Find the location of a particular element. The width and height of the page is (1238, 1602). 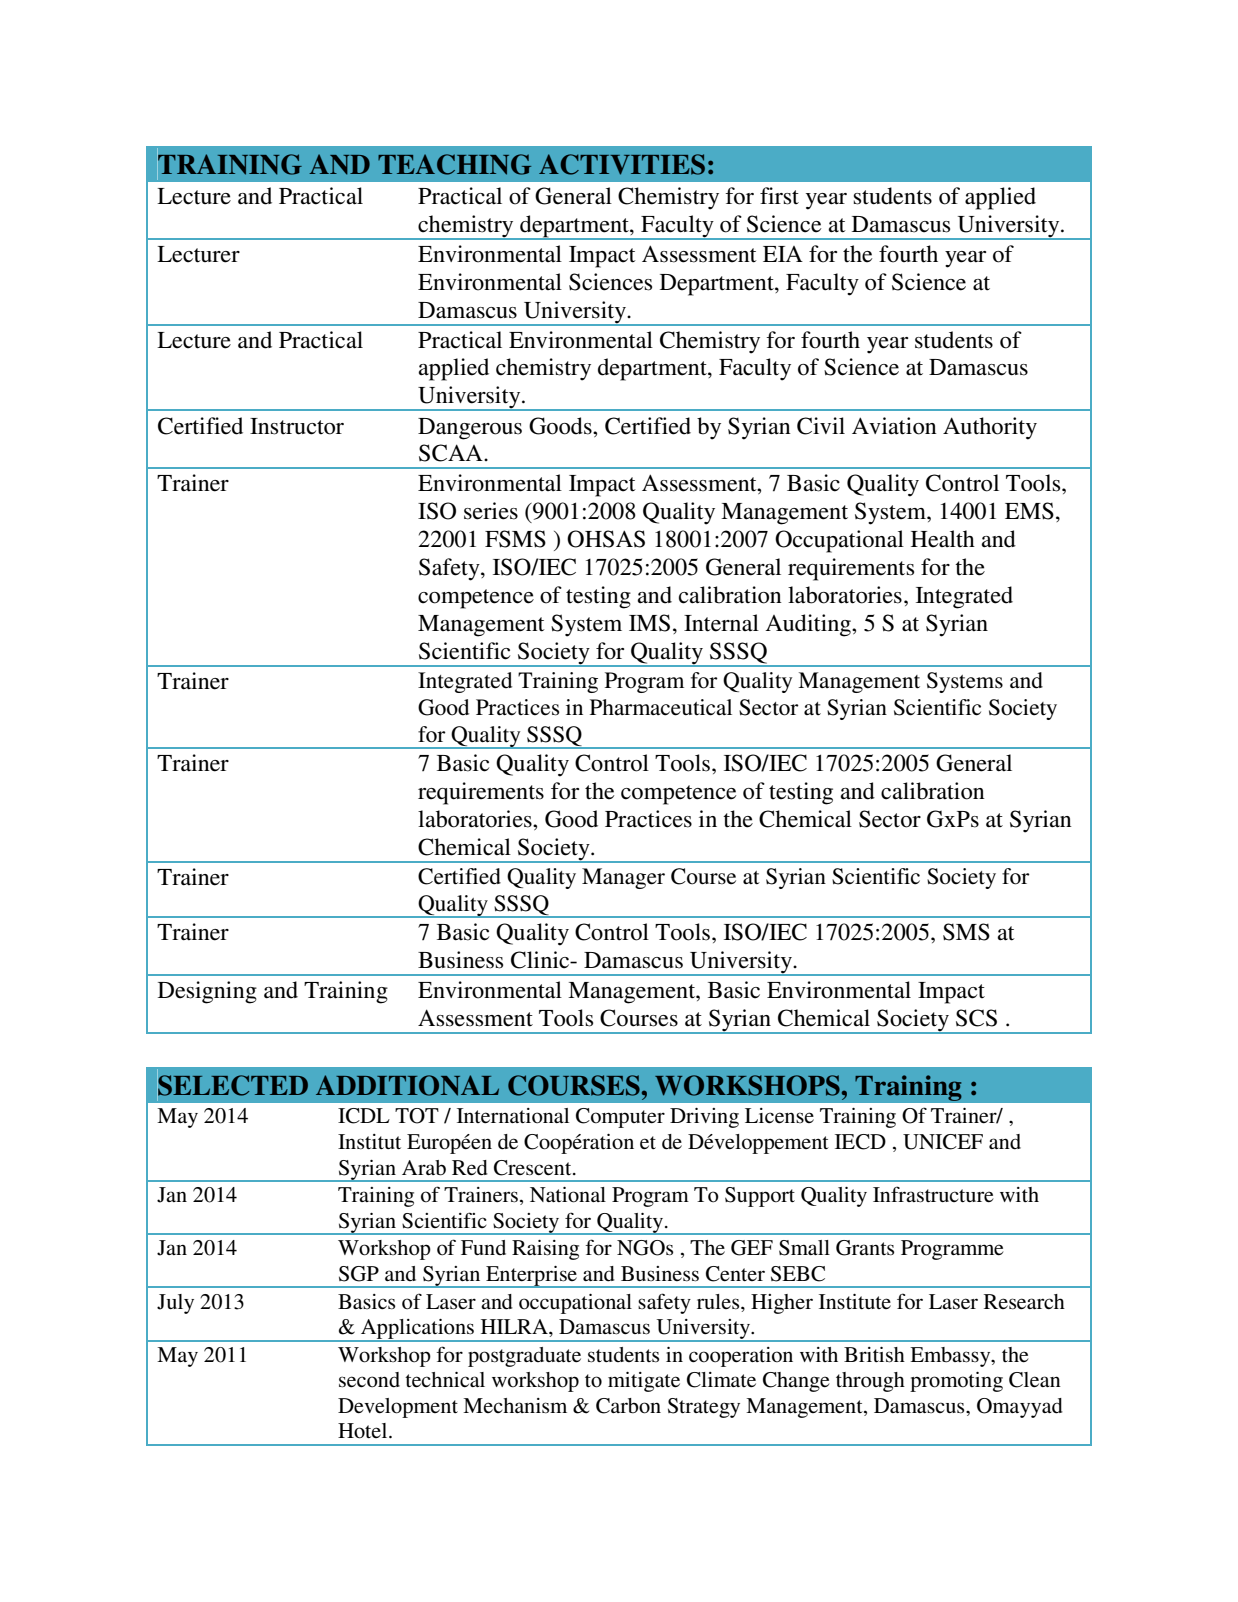

Designing is located at coordinates (207, 992).
